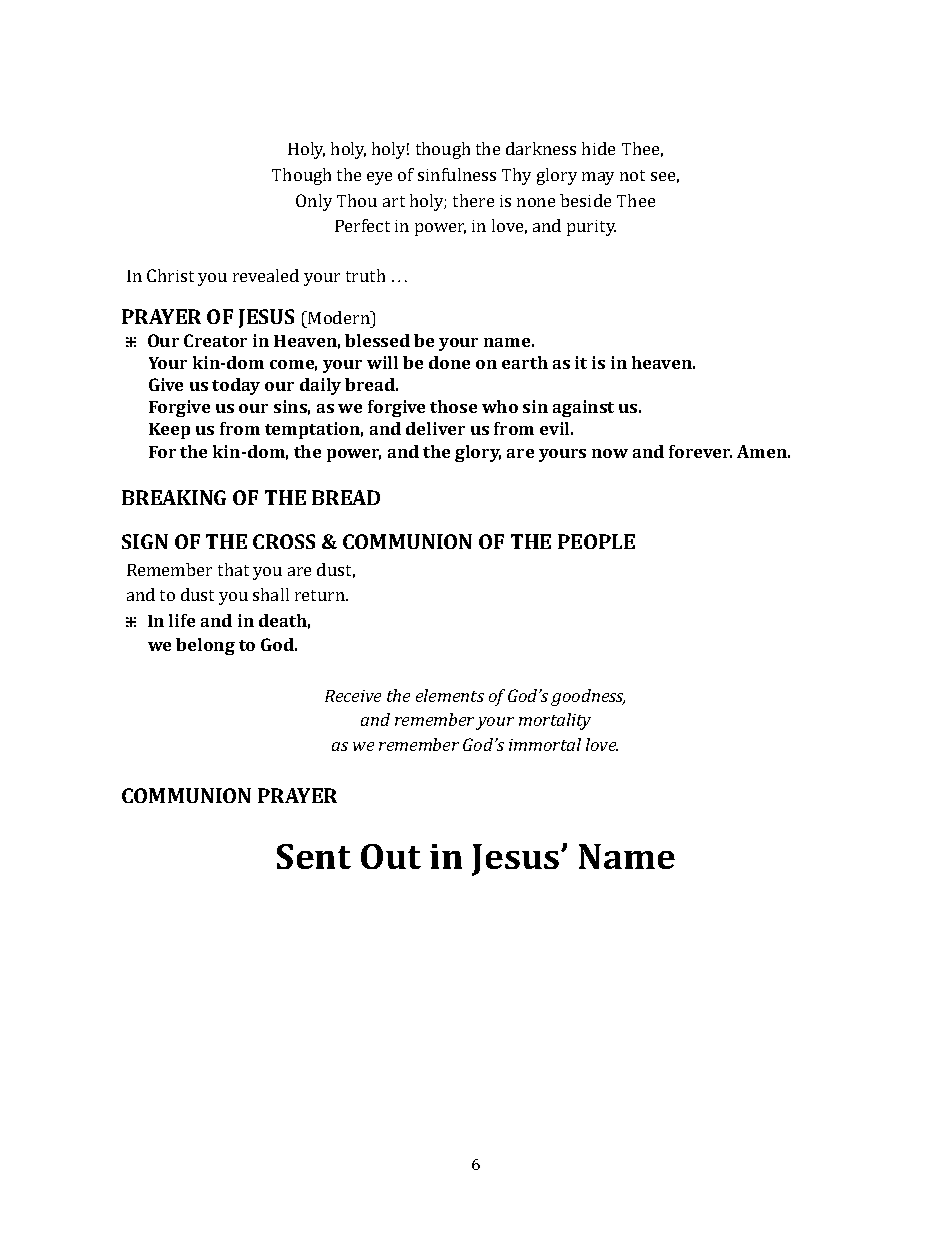 The width and height of the screenshot is (952, 1233). What do you see at coordinates (583, 408) in the screenshot?
I see `against` at bounding box center [583, 408].
